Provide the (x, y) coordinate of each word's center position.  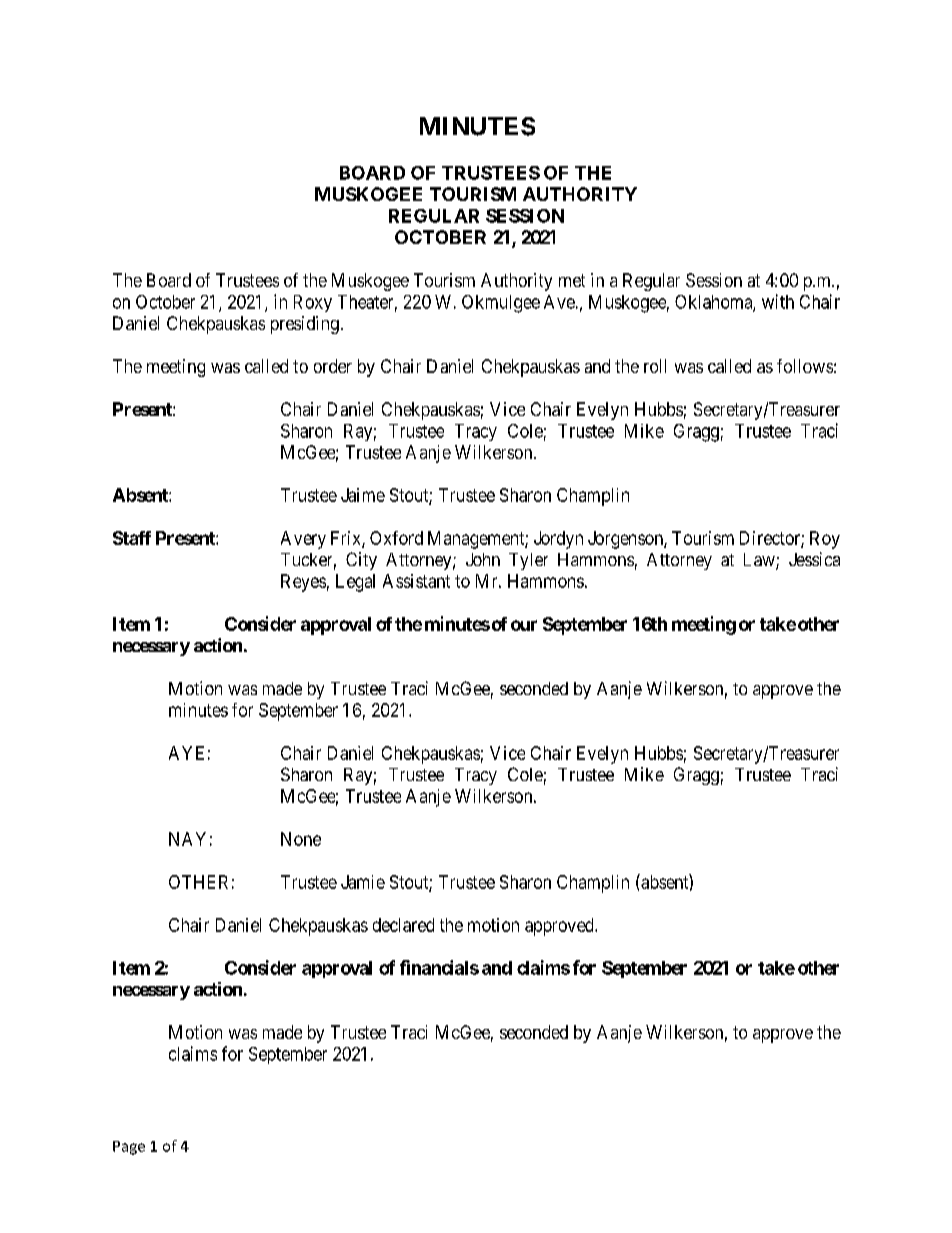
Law (760, 561)
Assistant (416, 581)
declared (403, 925)
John (483, 559)
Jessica (814, 559)
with (778, 301)
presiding (305, 325)
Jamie (363, 882)
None (301, 839)
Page (129, 1148)
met (572, 280)
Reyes (303, 583)
